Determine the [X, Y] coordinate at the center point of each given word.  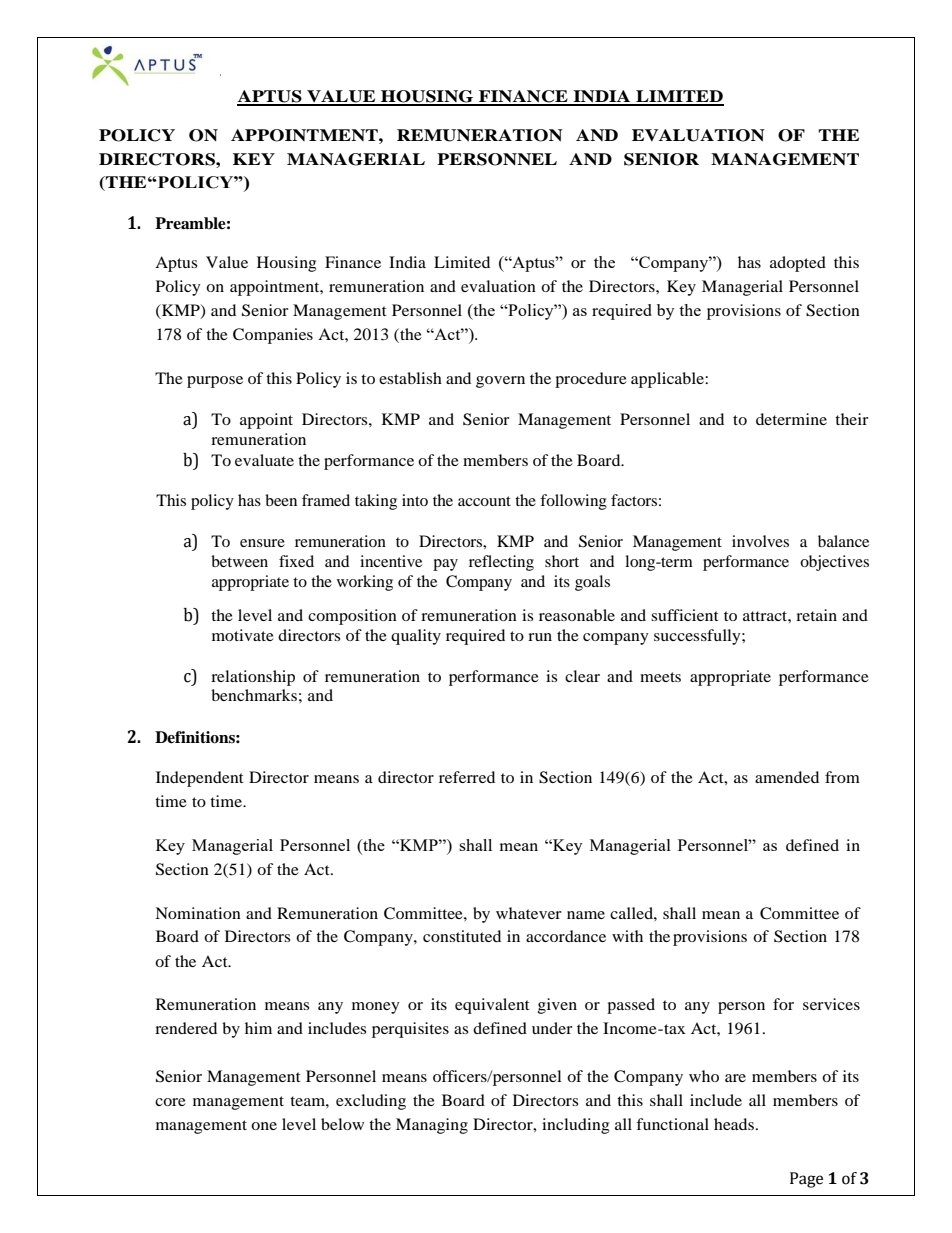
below [342, 1124]
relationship [253, 678]
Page [806, 1180]
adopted [798, 264]
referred [467, 777]
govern [500, 382]
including [575, 1126]
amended [787, 777]
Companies [273, 336]
